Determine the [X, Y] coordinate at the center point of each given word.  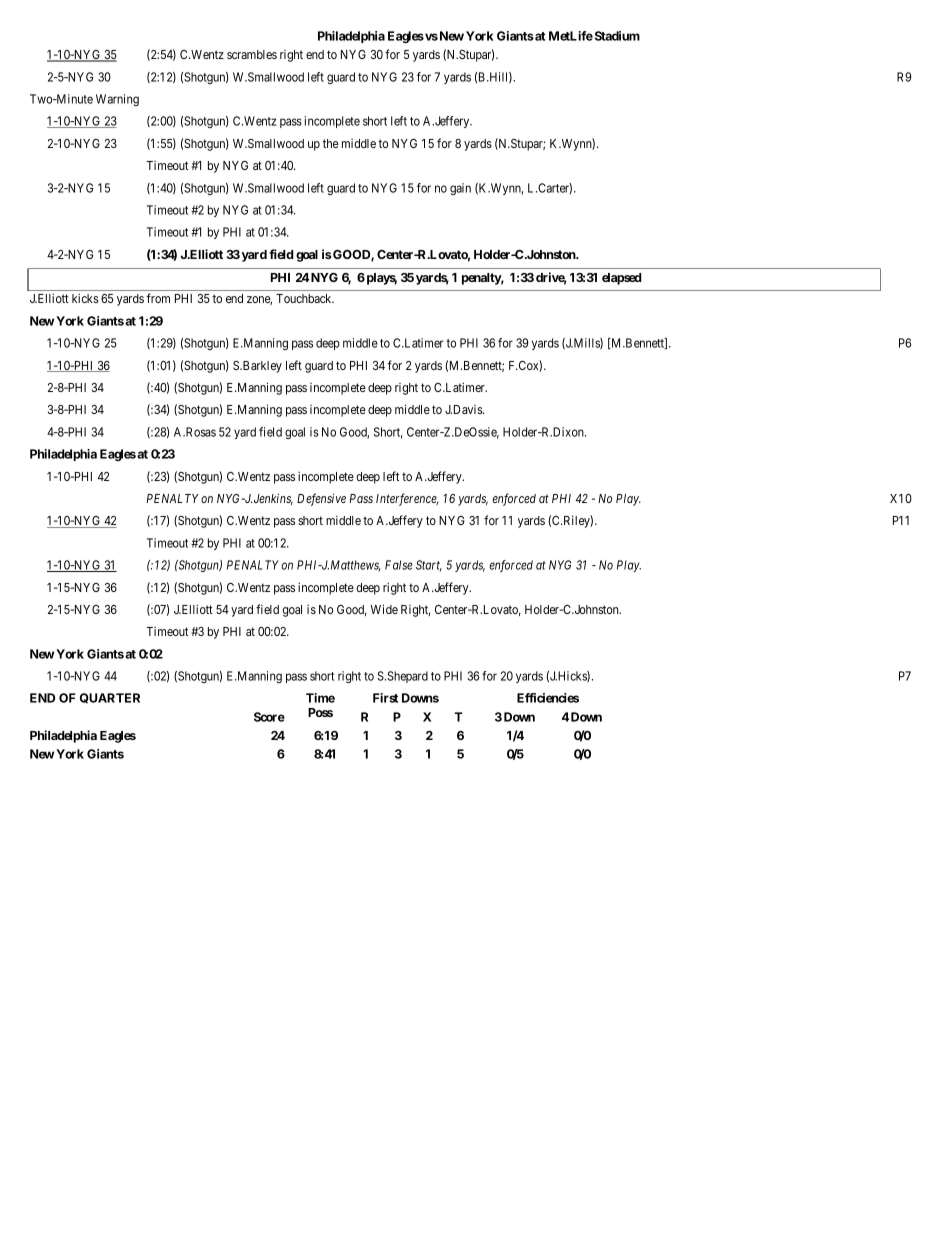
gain [460, 189]
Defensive [321, 499]
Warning [117, 100]
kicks [85, 298]
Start [429, 566]
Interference [407, 499]
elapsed [622, 279]
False [399, 565]
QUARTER [110, 698]
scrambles [252, 54]
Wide [384, 609]
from [158, 298]
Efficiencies [548, 698]
